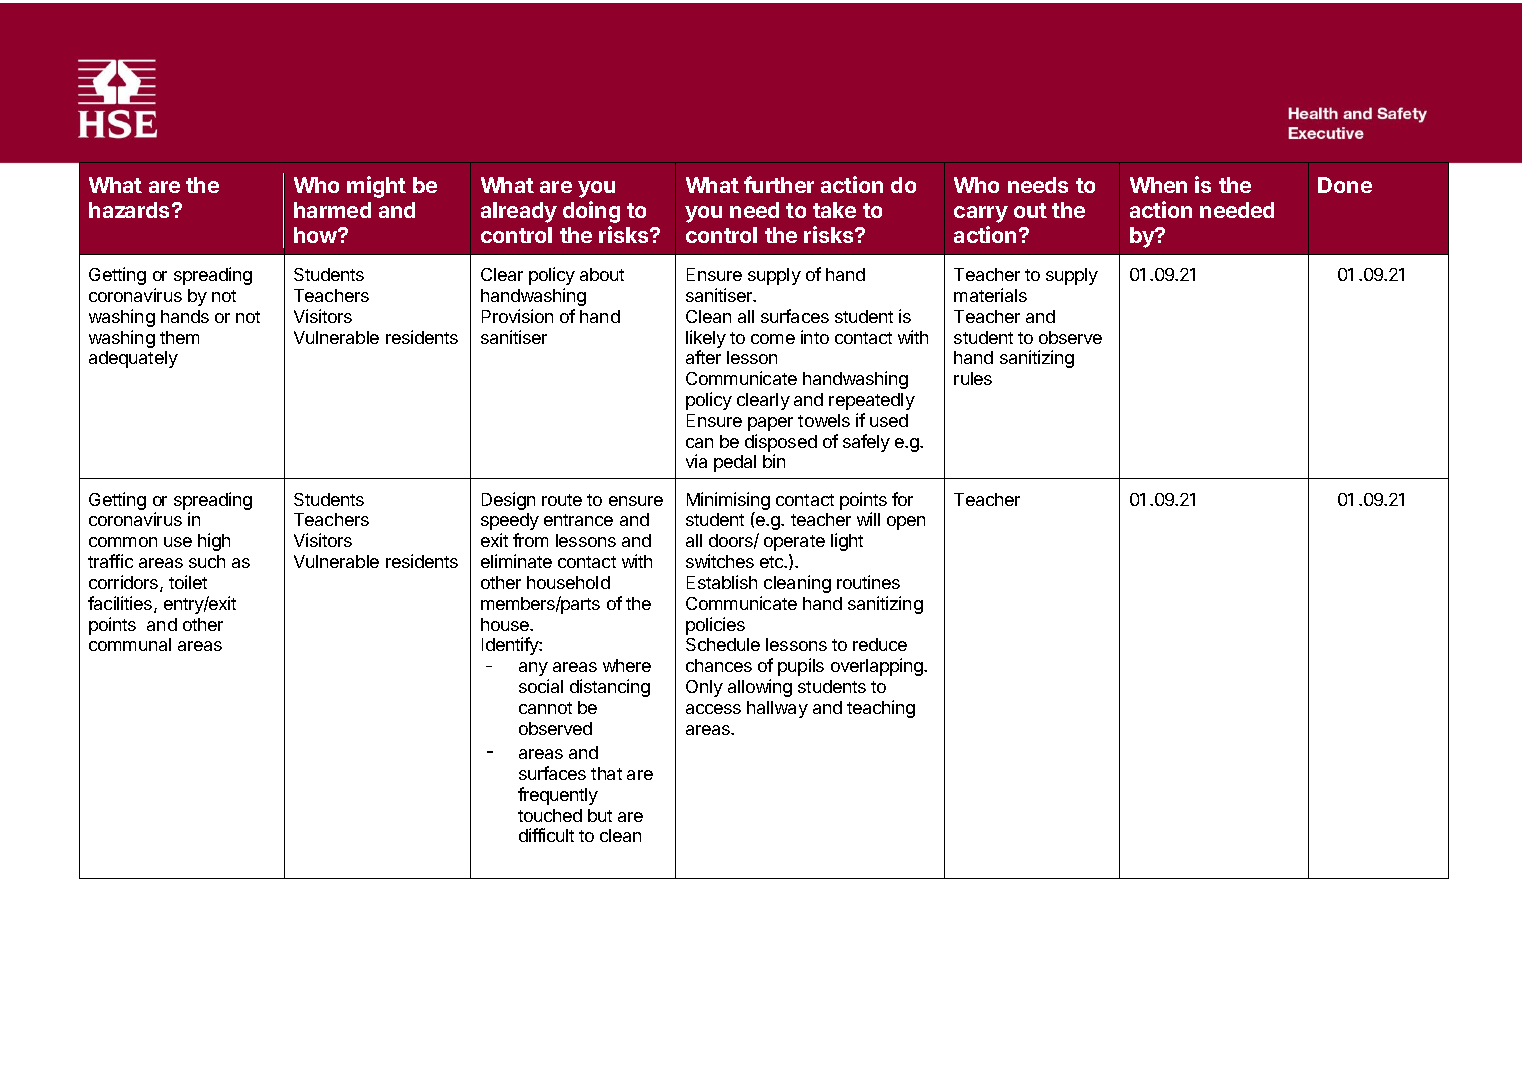  I want to click on When, so click(1158, 185).
